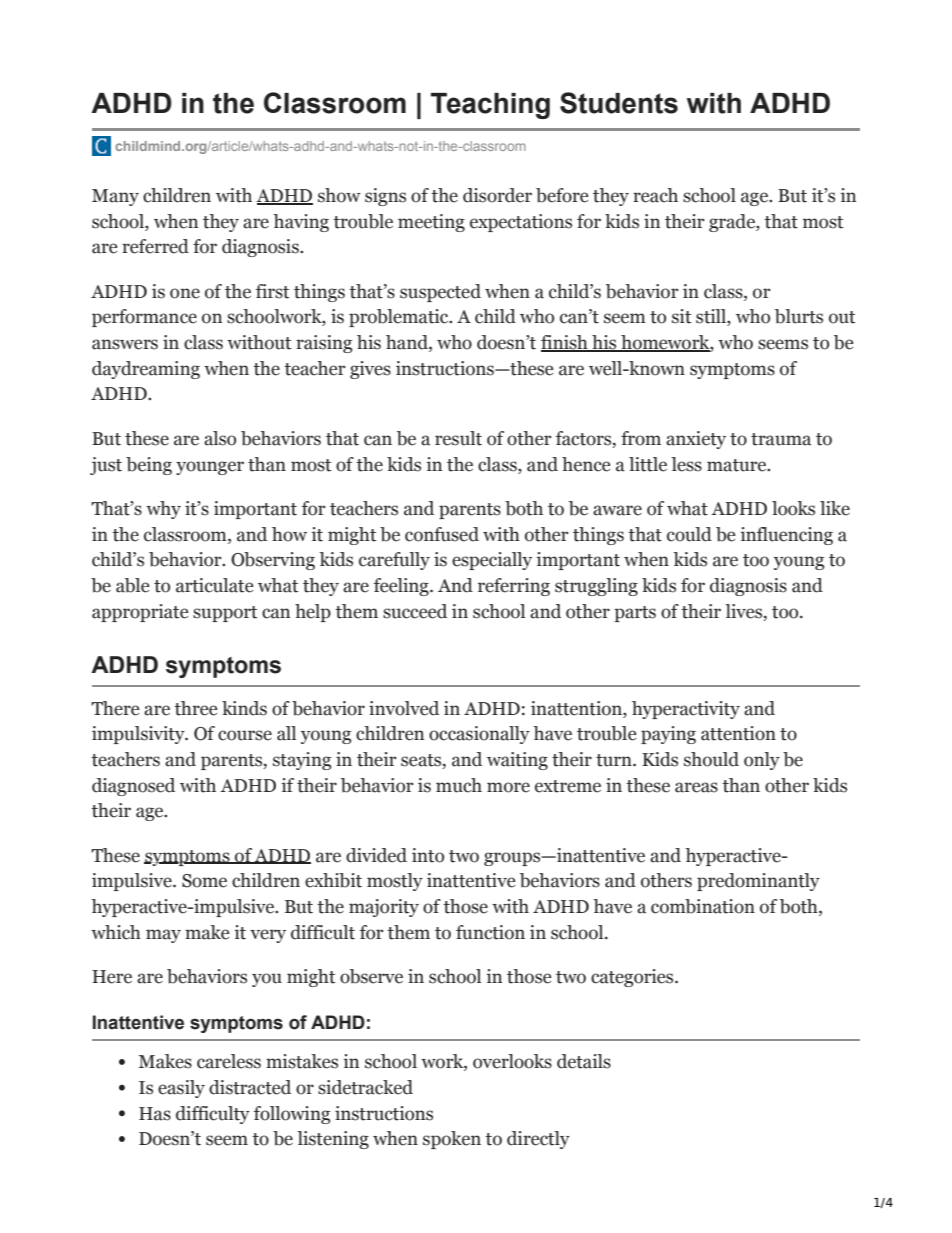  Describe the element at coordinates (415, 611) in the screenshot. I see `succeed` at that location.
